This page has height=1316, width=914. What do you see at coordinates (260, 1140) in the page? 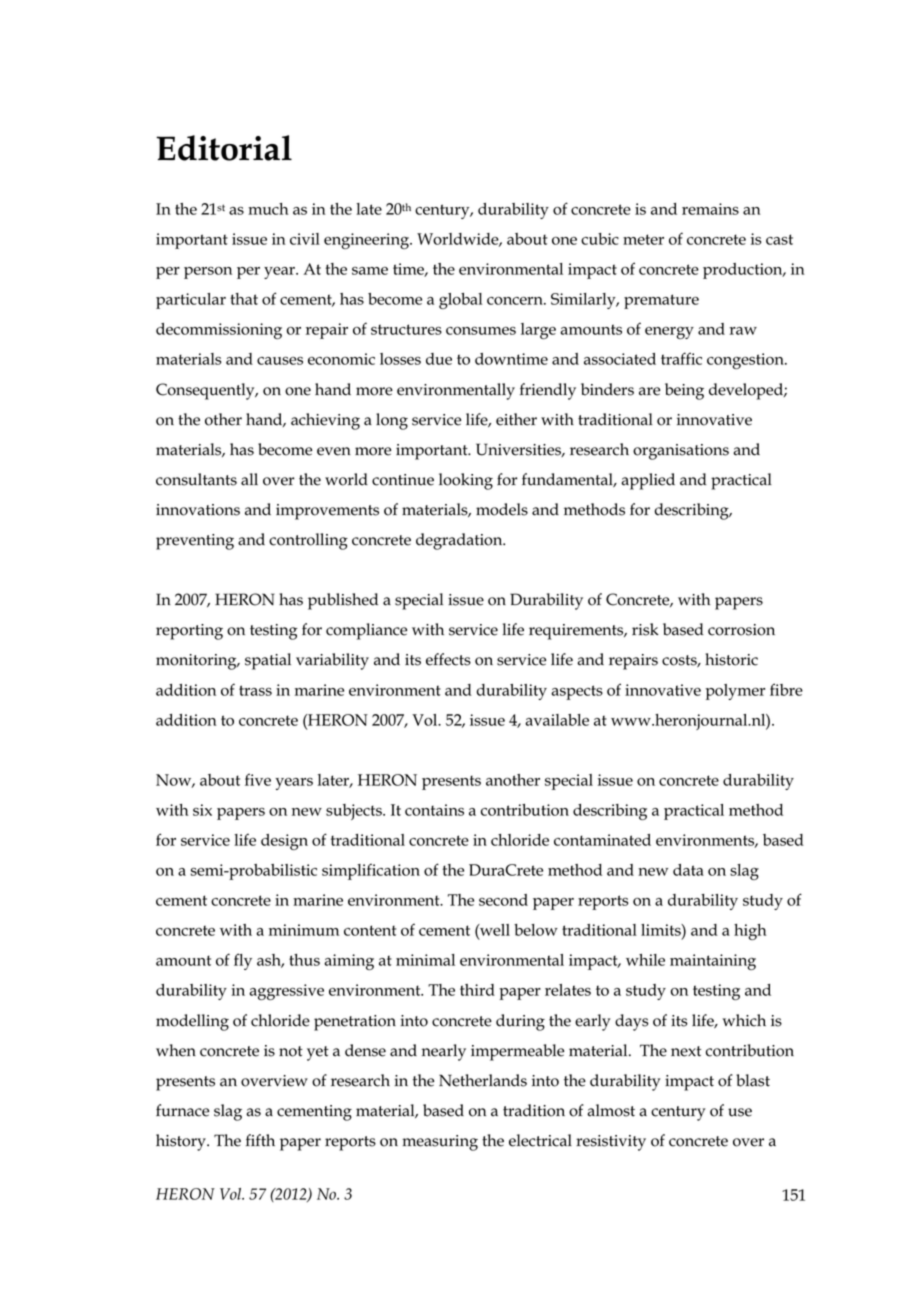
I see `fifth` at bounding box center [260, 1140].
